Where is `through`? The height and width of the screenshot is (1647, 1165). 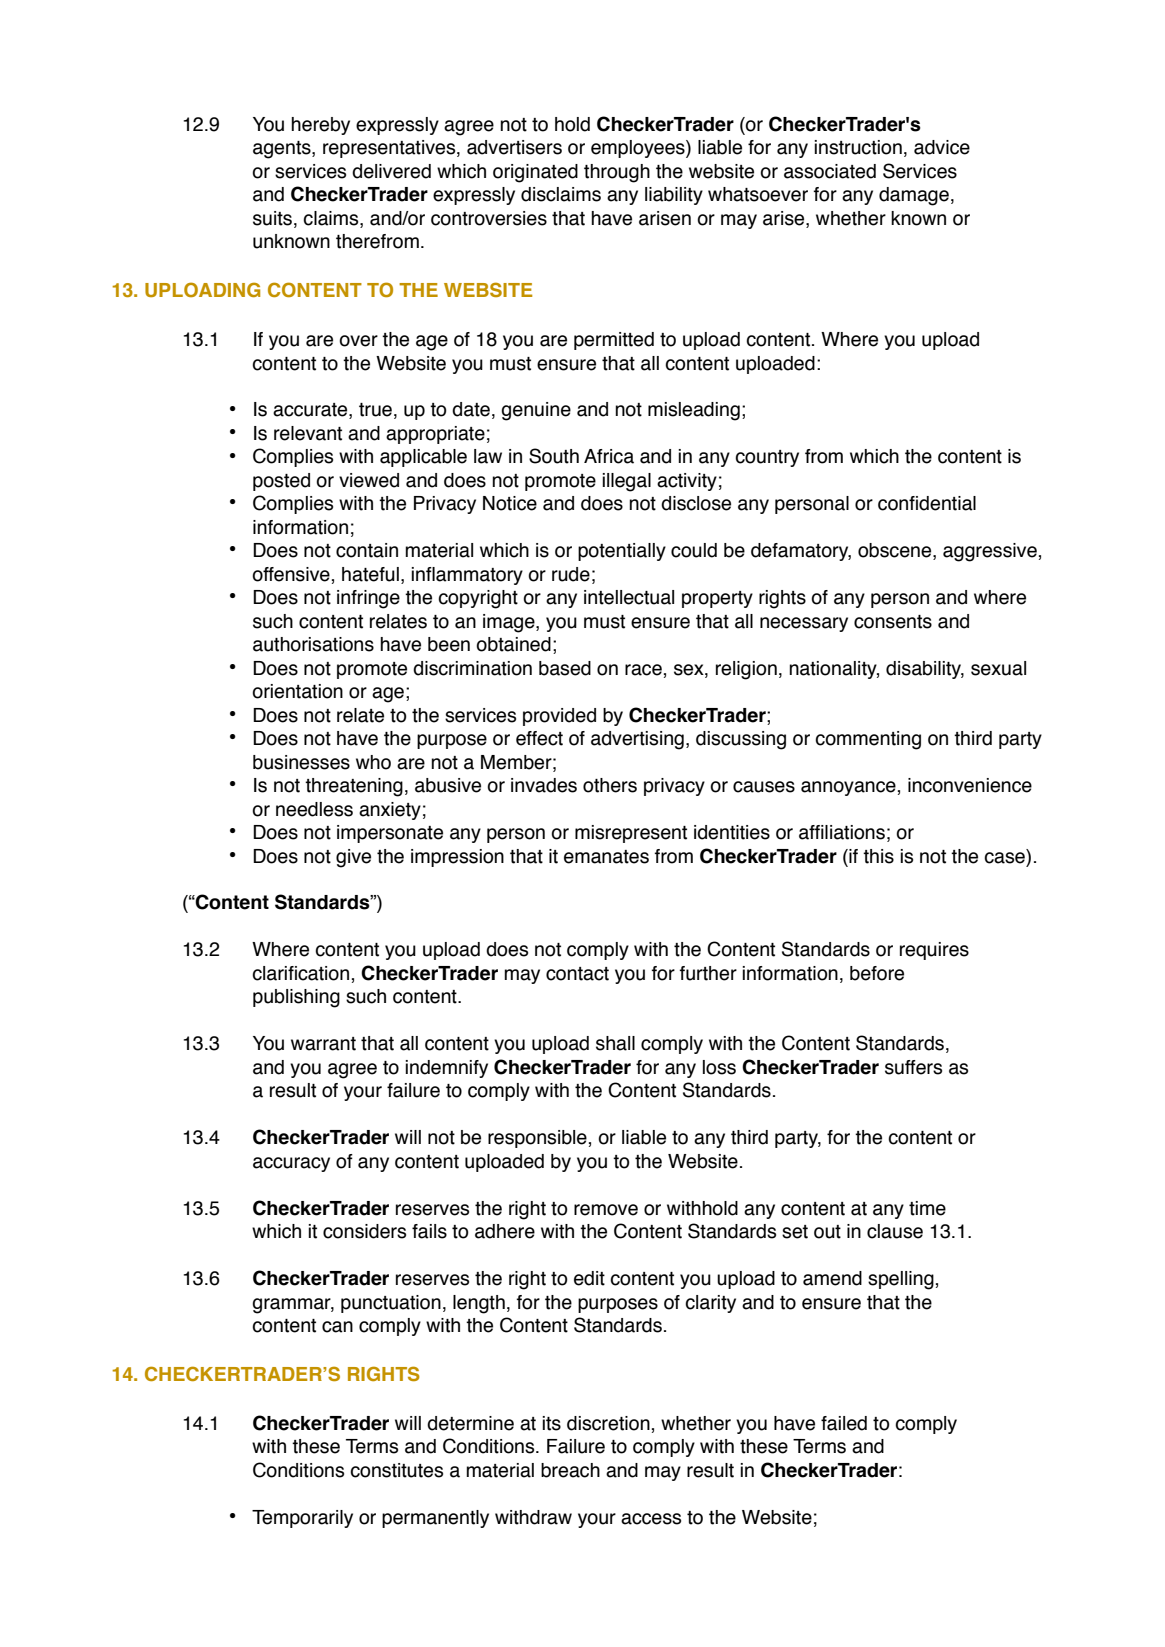
through is located at coordinates (617, 173).
